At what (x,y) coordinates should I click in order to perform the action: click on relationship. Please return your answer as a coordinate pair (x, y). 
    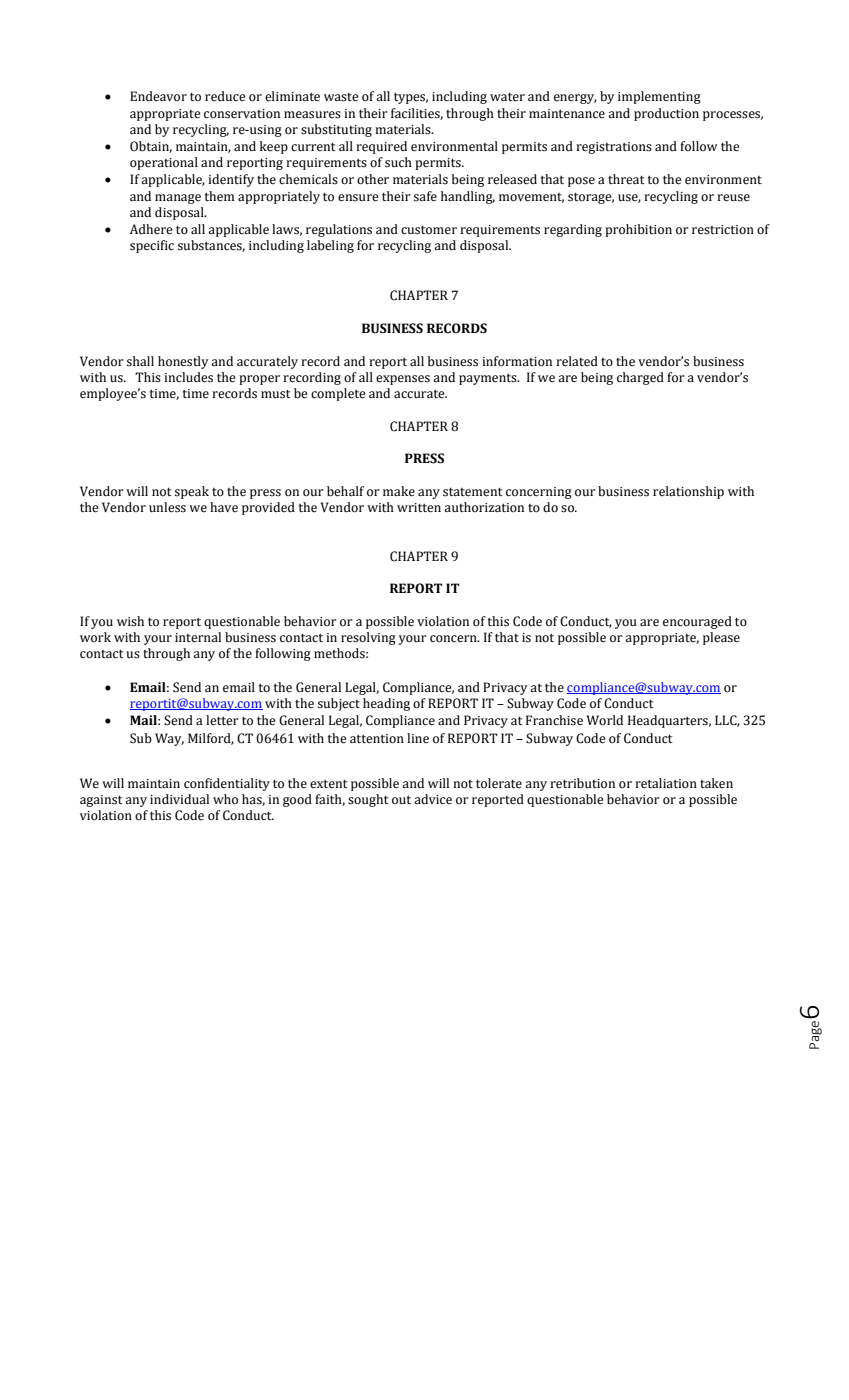
    Looking at the image, I should click on (688, 492).
